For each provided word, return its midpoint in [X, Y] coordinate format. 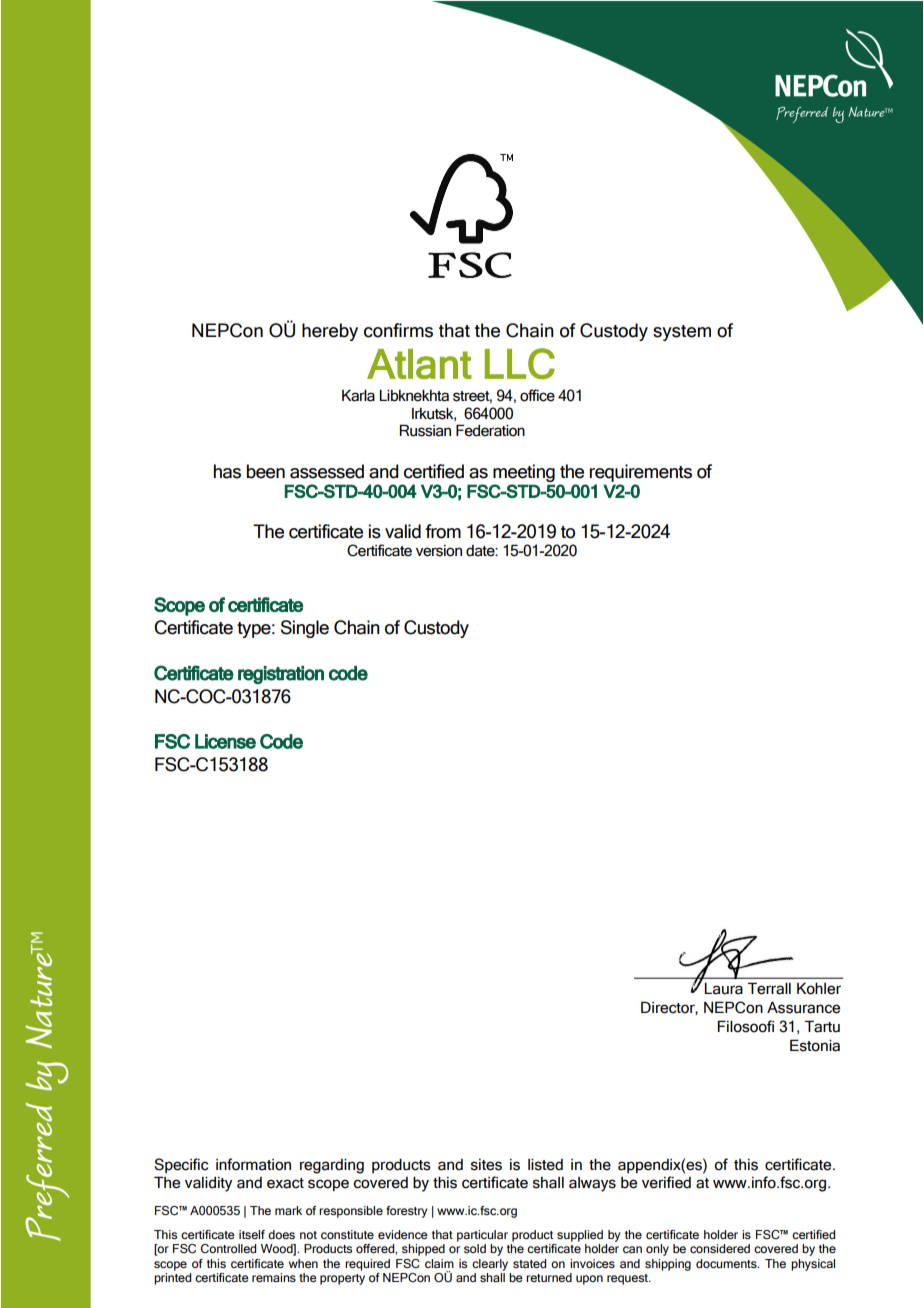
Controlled [228, 1248]
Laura [723, 989]
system [682, 333]
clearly [490, 1265]
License [225, 741]
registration [281, 675]
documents [727, 1263]
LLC [520, 363]
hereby [330, 332]
